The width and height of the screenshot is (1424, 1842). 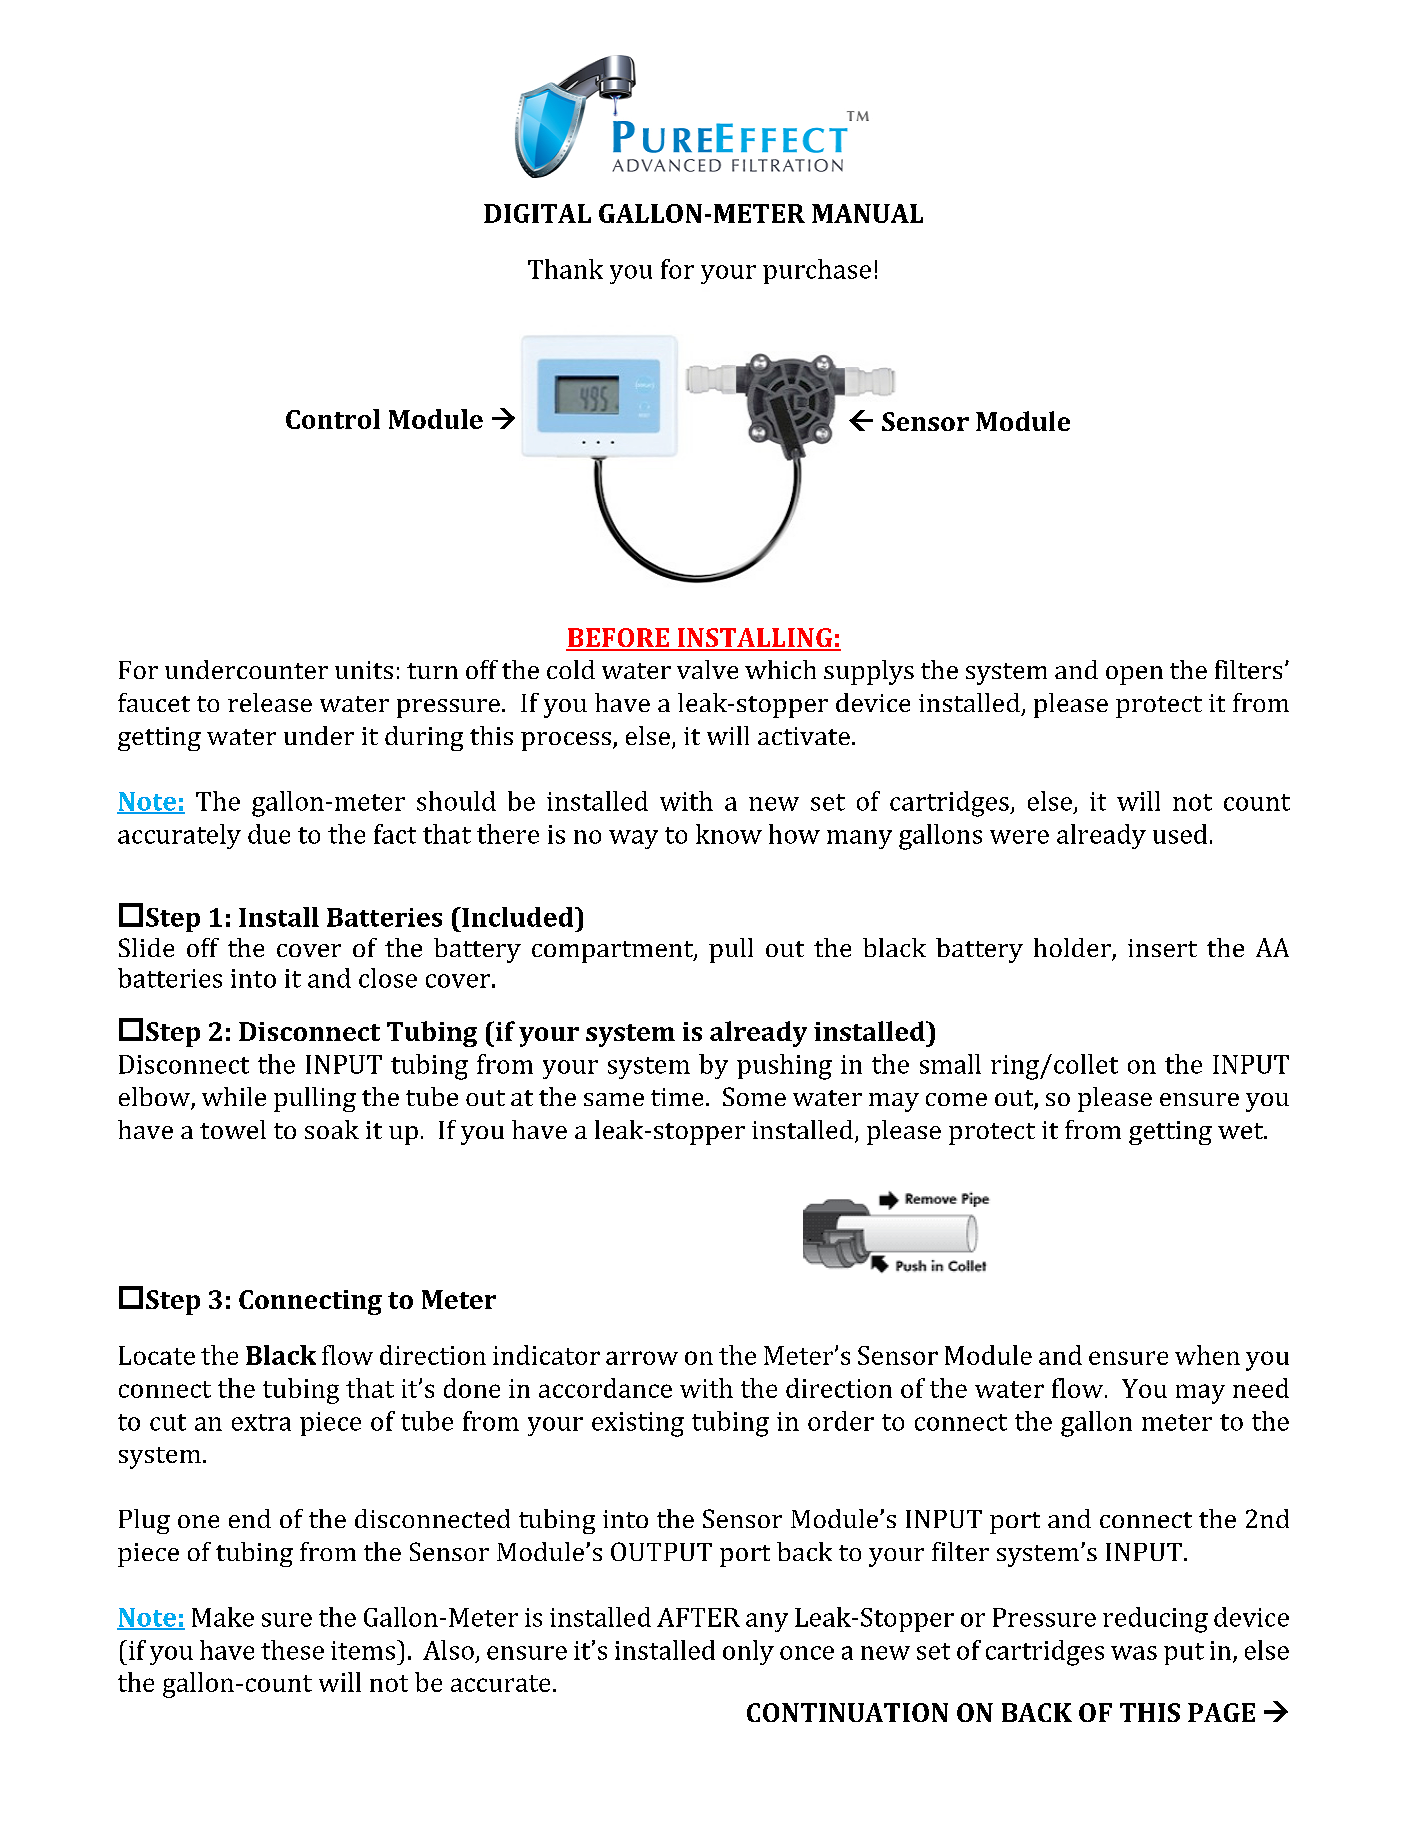 What do you see at coordinates (388, 978) in the screenshot?
I see `close` at bounding box center [388, 978].
